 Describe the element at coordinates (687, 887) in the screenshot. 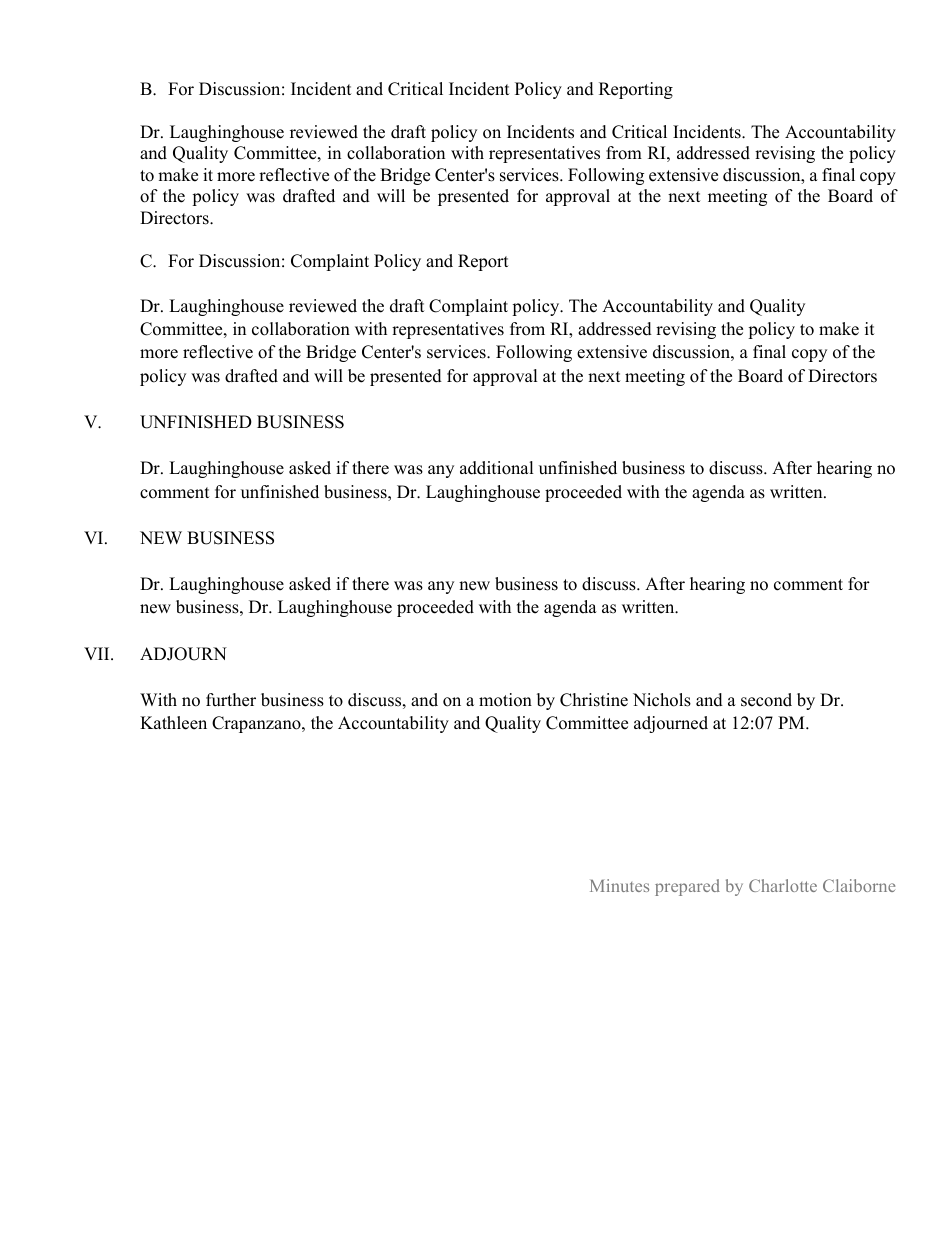

I see `prepared` at that location.
